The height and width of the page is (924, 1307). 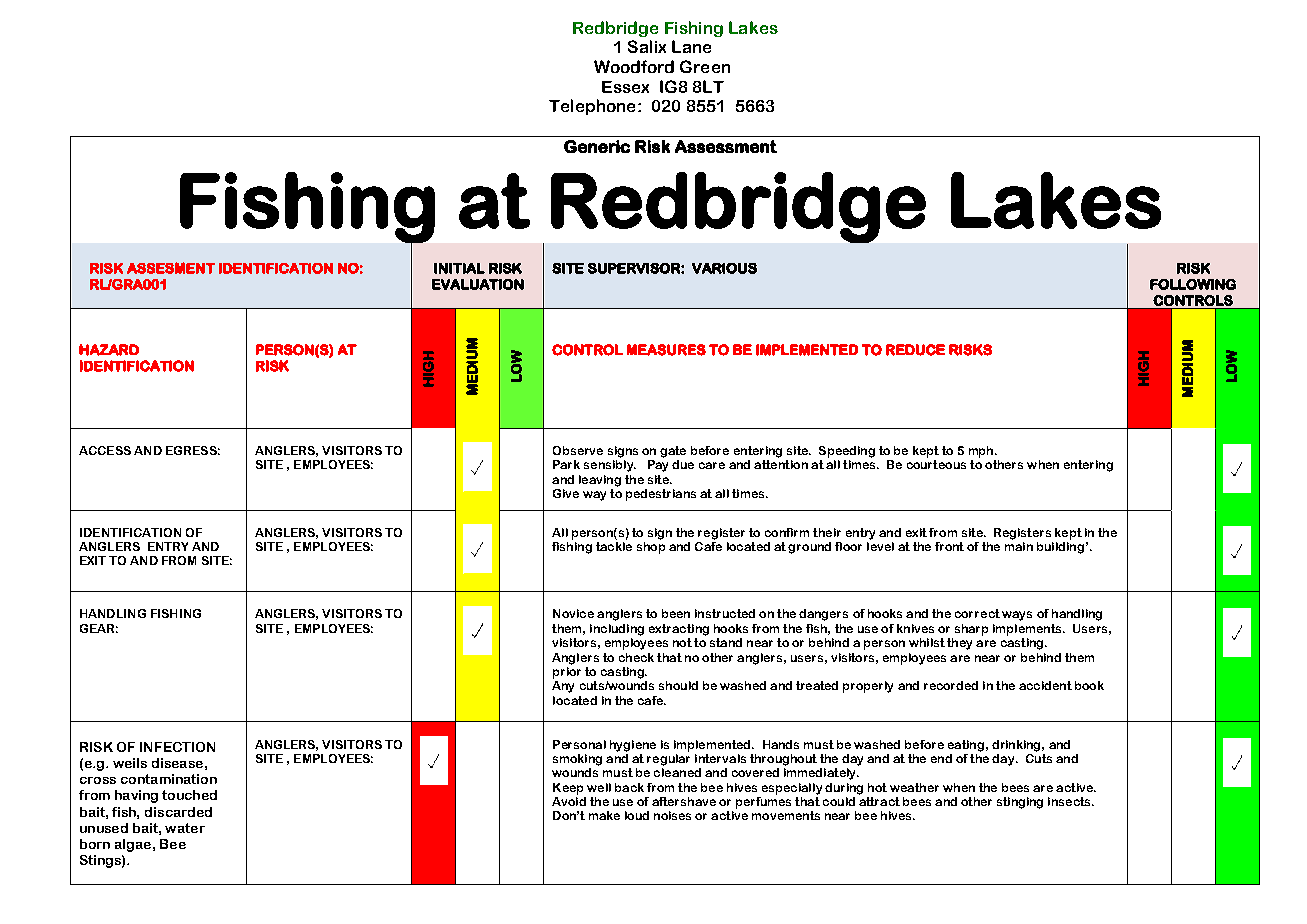 What do you see at coordinates (105, 450) in the page?
I see `ACCESS` at bounding box center [105, 450].
